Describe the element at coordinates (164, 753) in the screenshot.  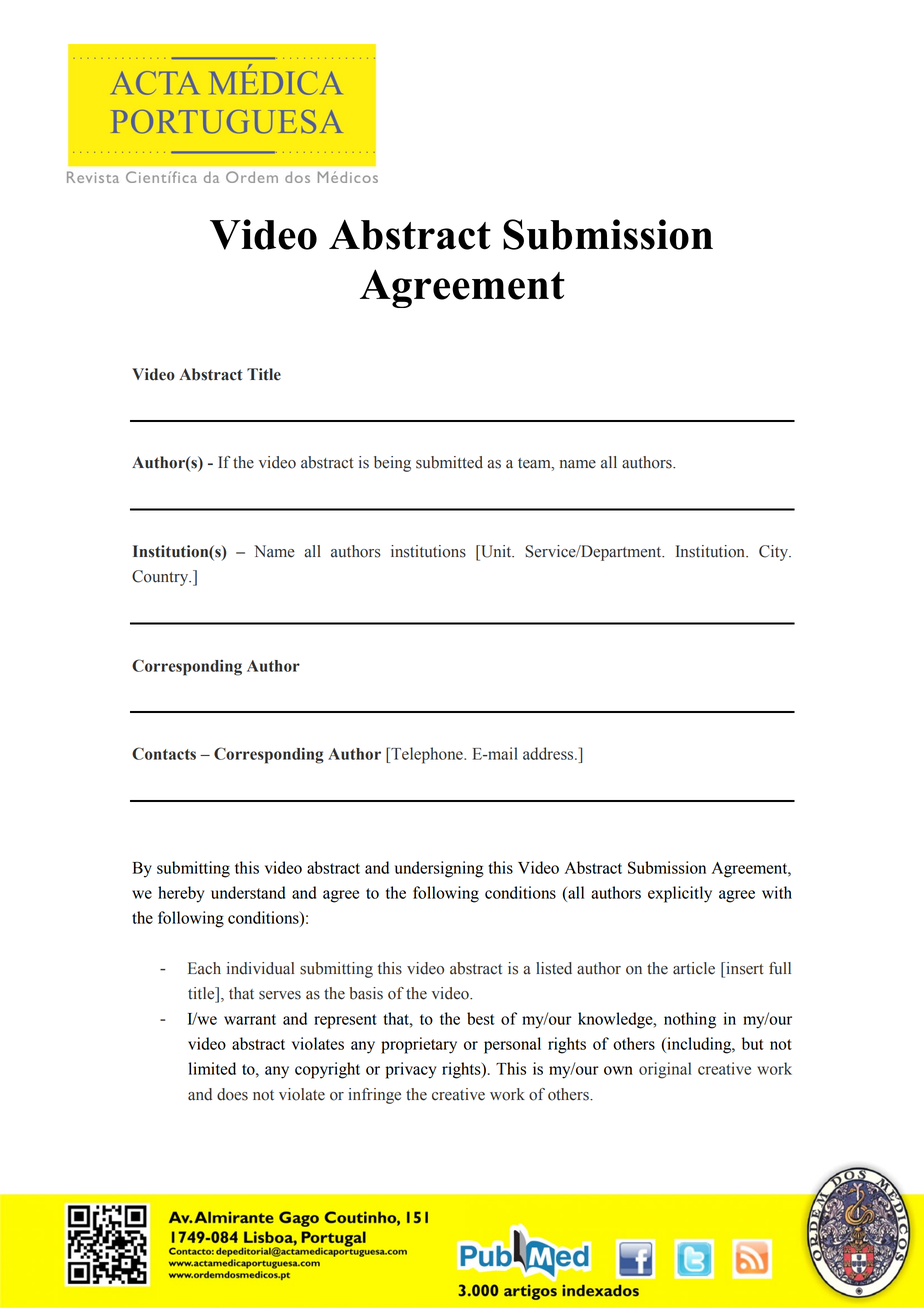
I see `Contacts` at that location.
